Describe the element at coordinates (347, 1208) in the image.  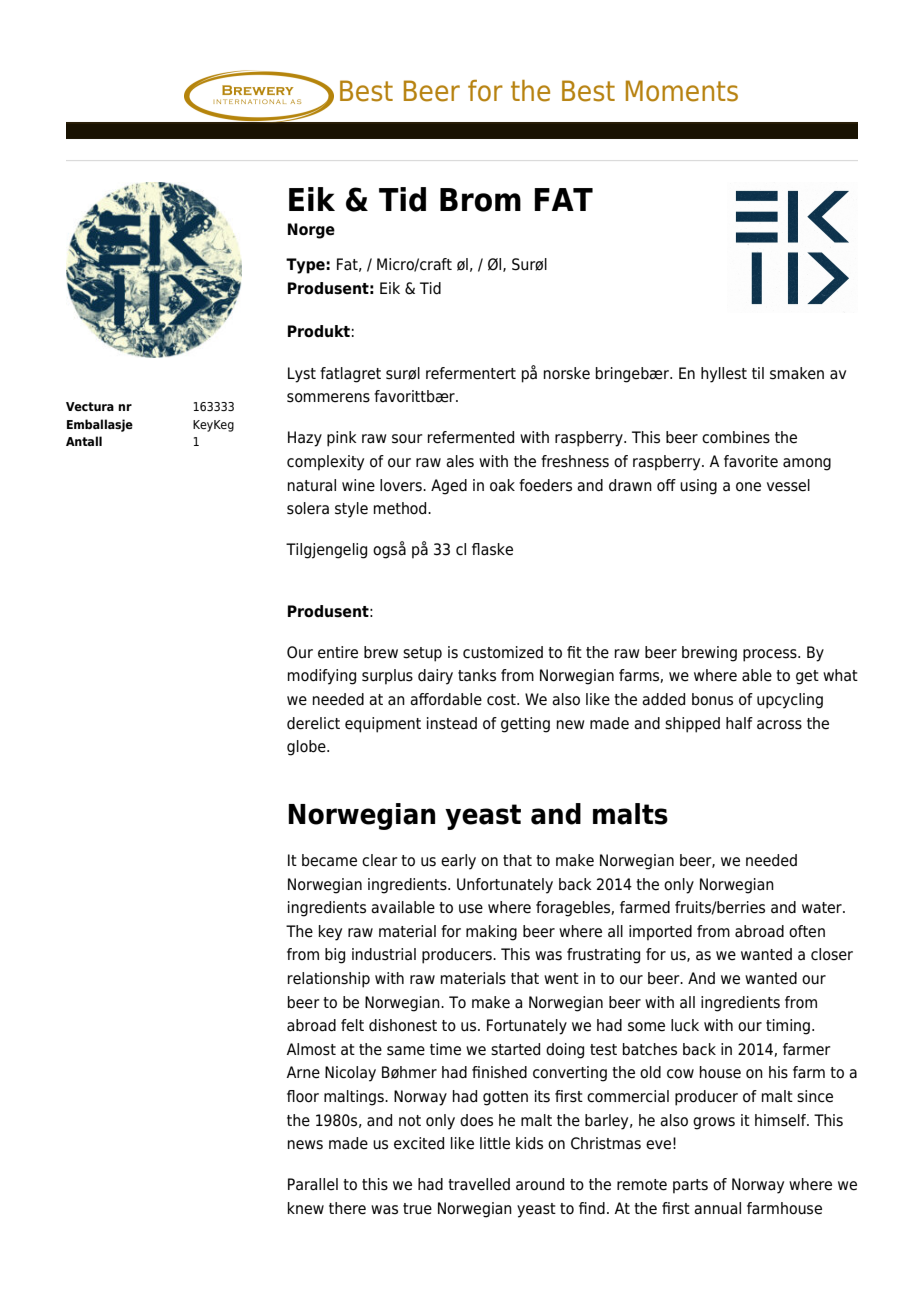
I see `there` at that location.
